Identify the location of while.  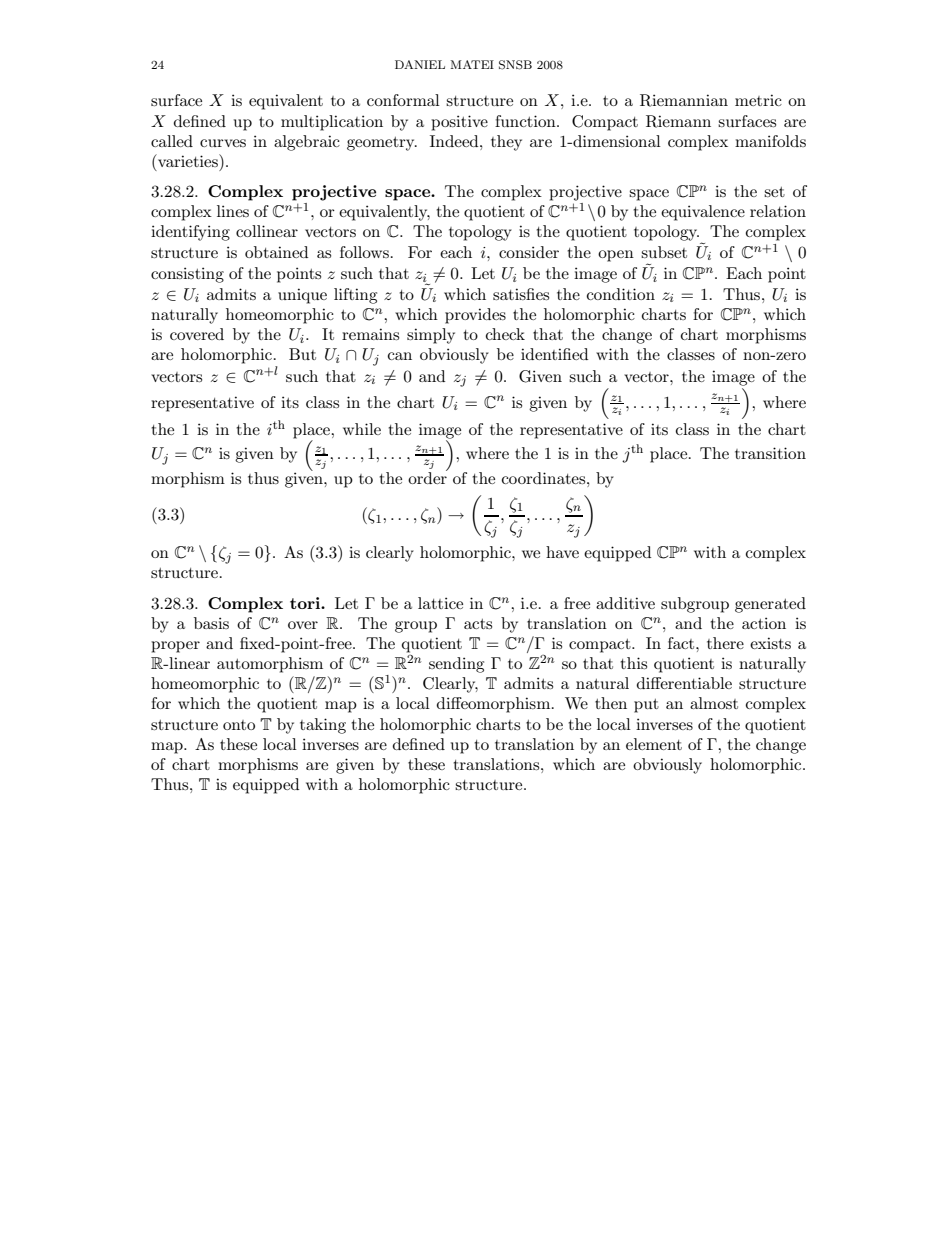
(362, 429).
